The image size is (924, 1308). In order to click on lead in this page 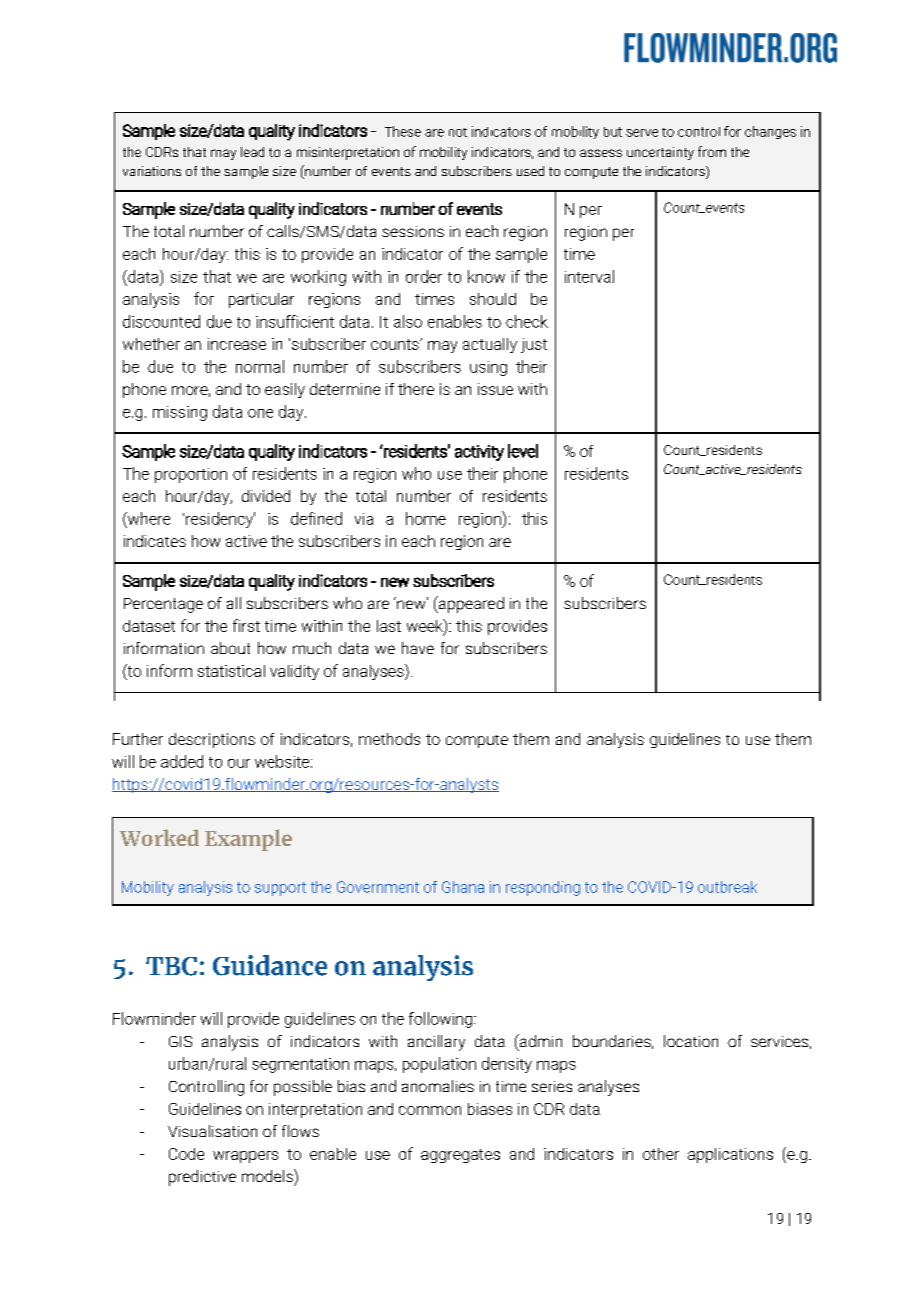, I will do `click(252, 152)`.
